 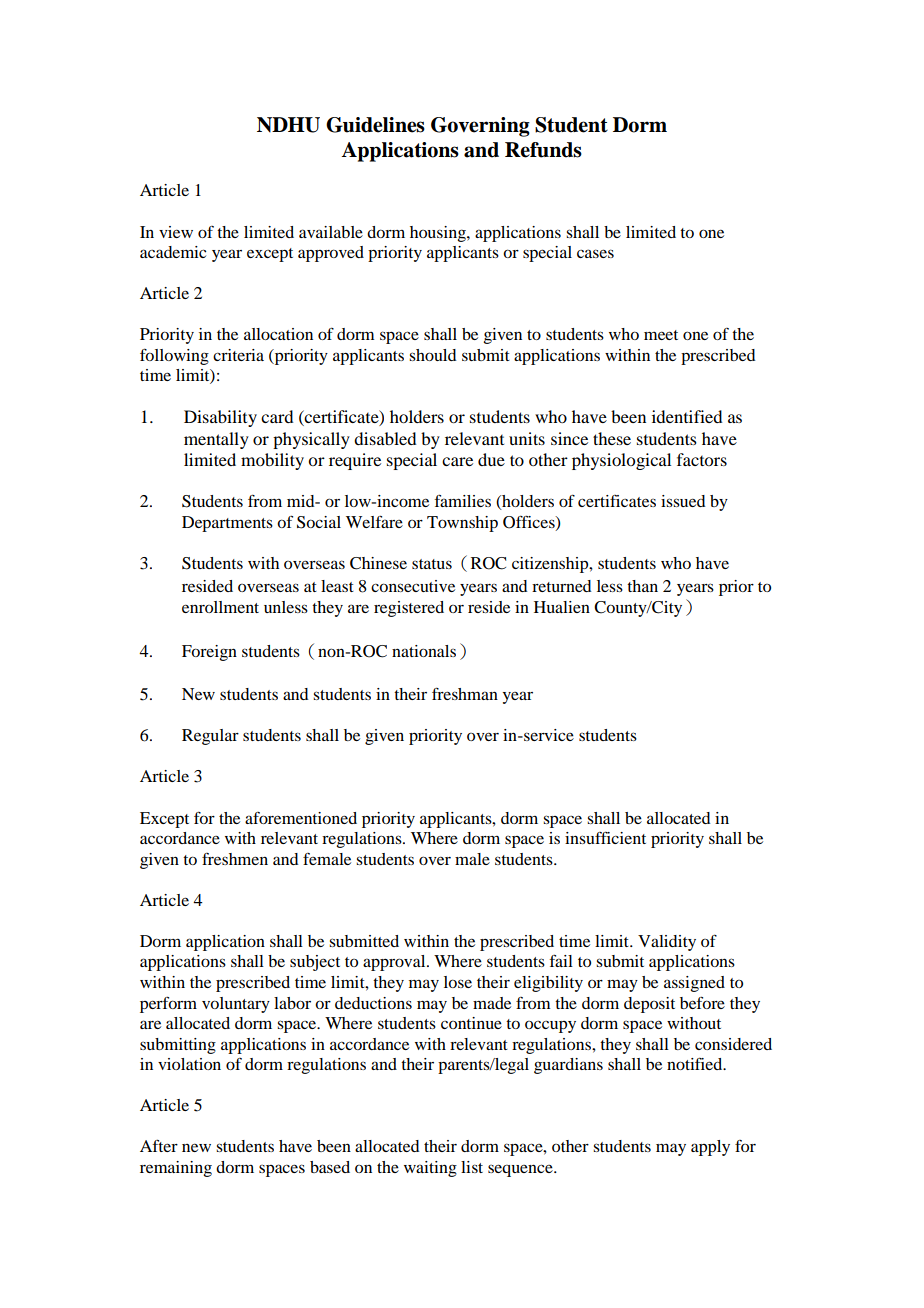 What do you see at coordinates (430, 1169) in the screenshot?
I see `waiting` at bounding box center [430, 1169].
